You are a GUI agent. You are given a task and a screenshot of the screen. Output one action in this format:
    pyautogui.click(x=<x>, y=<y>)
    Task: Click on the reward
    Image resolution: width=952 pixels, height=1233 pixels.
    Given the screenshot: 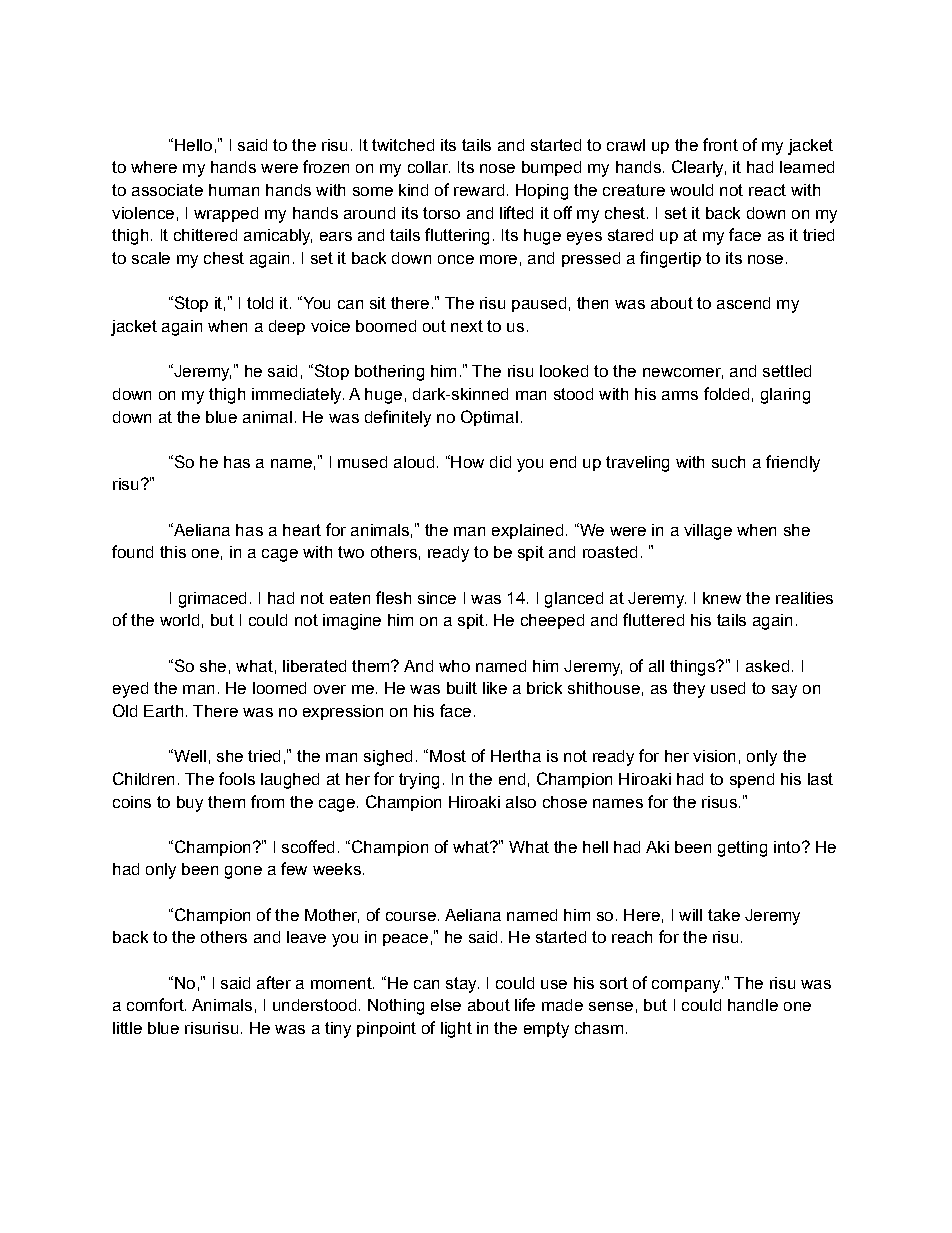 What is the action you would take?
    pyautogui.click(x=479, y=190)
